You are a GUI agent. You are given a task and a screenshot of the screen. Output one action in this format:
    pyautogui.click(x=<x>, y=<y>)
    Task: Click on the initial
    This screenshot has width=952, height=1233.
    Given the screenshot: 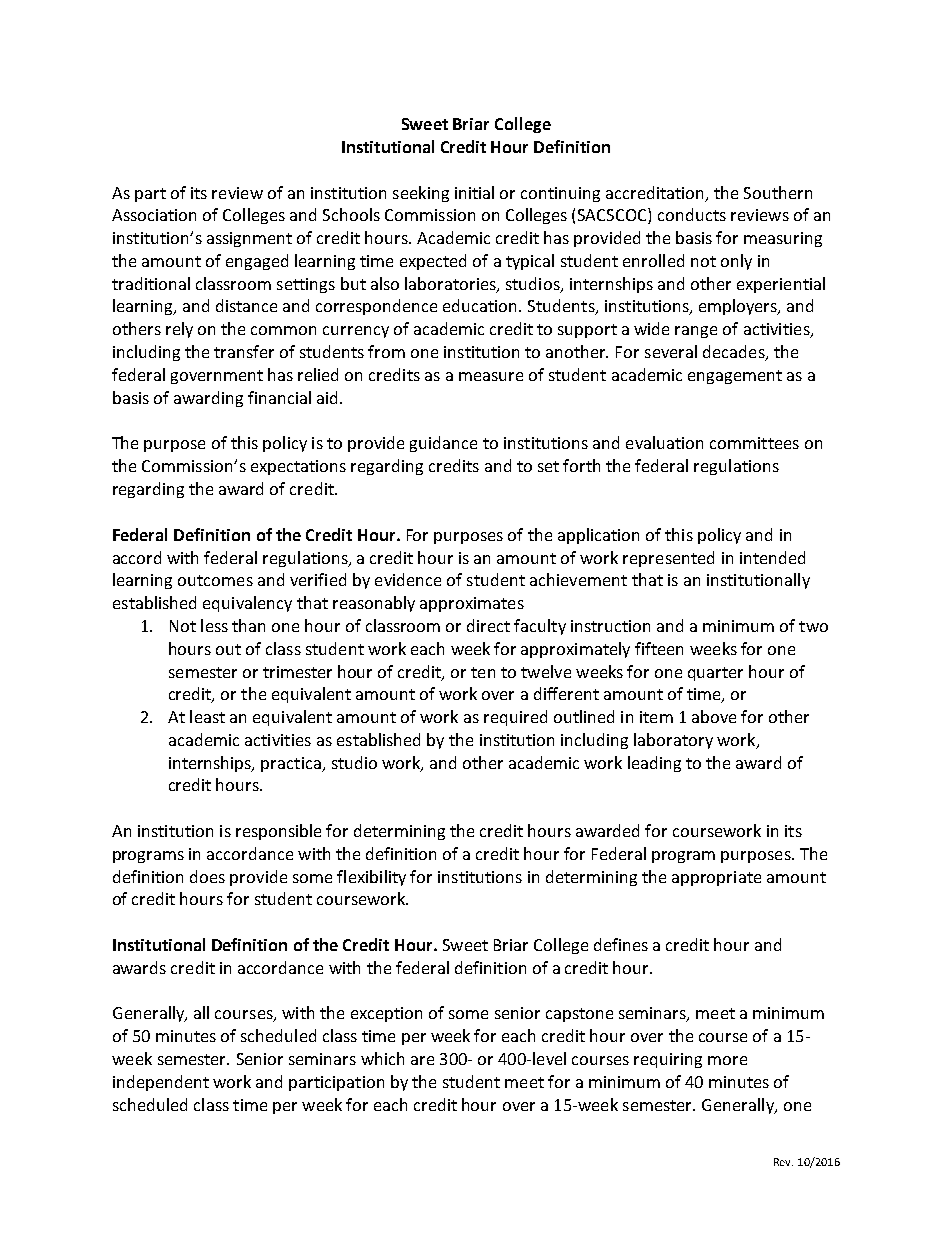 What is the action you would take?
    pyautogui.click(x=474, y=192)
